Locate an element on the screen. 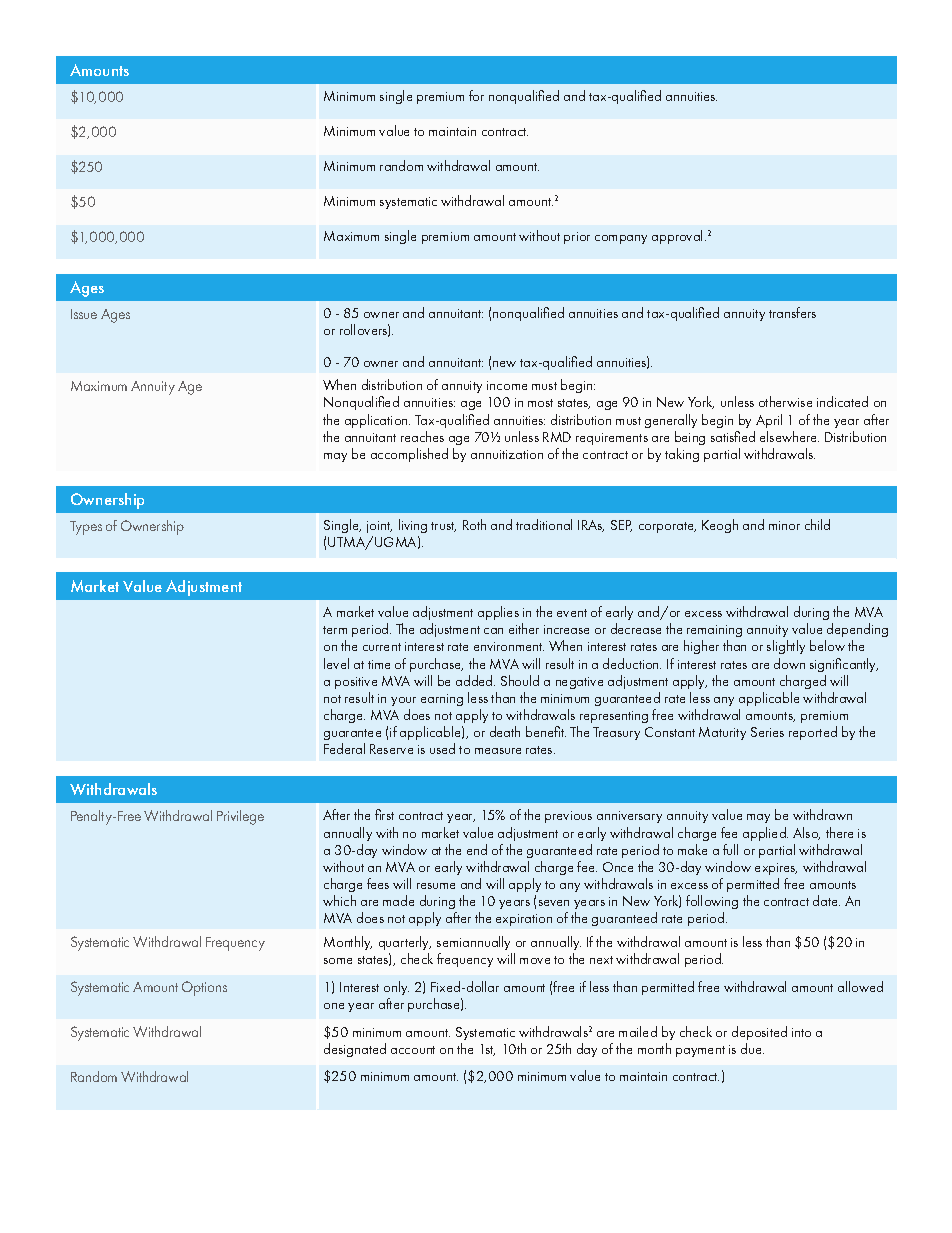 The image size is (952, 1233). added is located at coordinates (475, 680).
